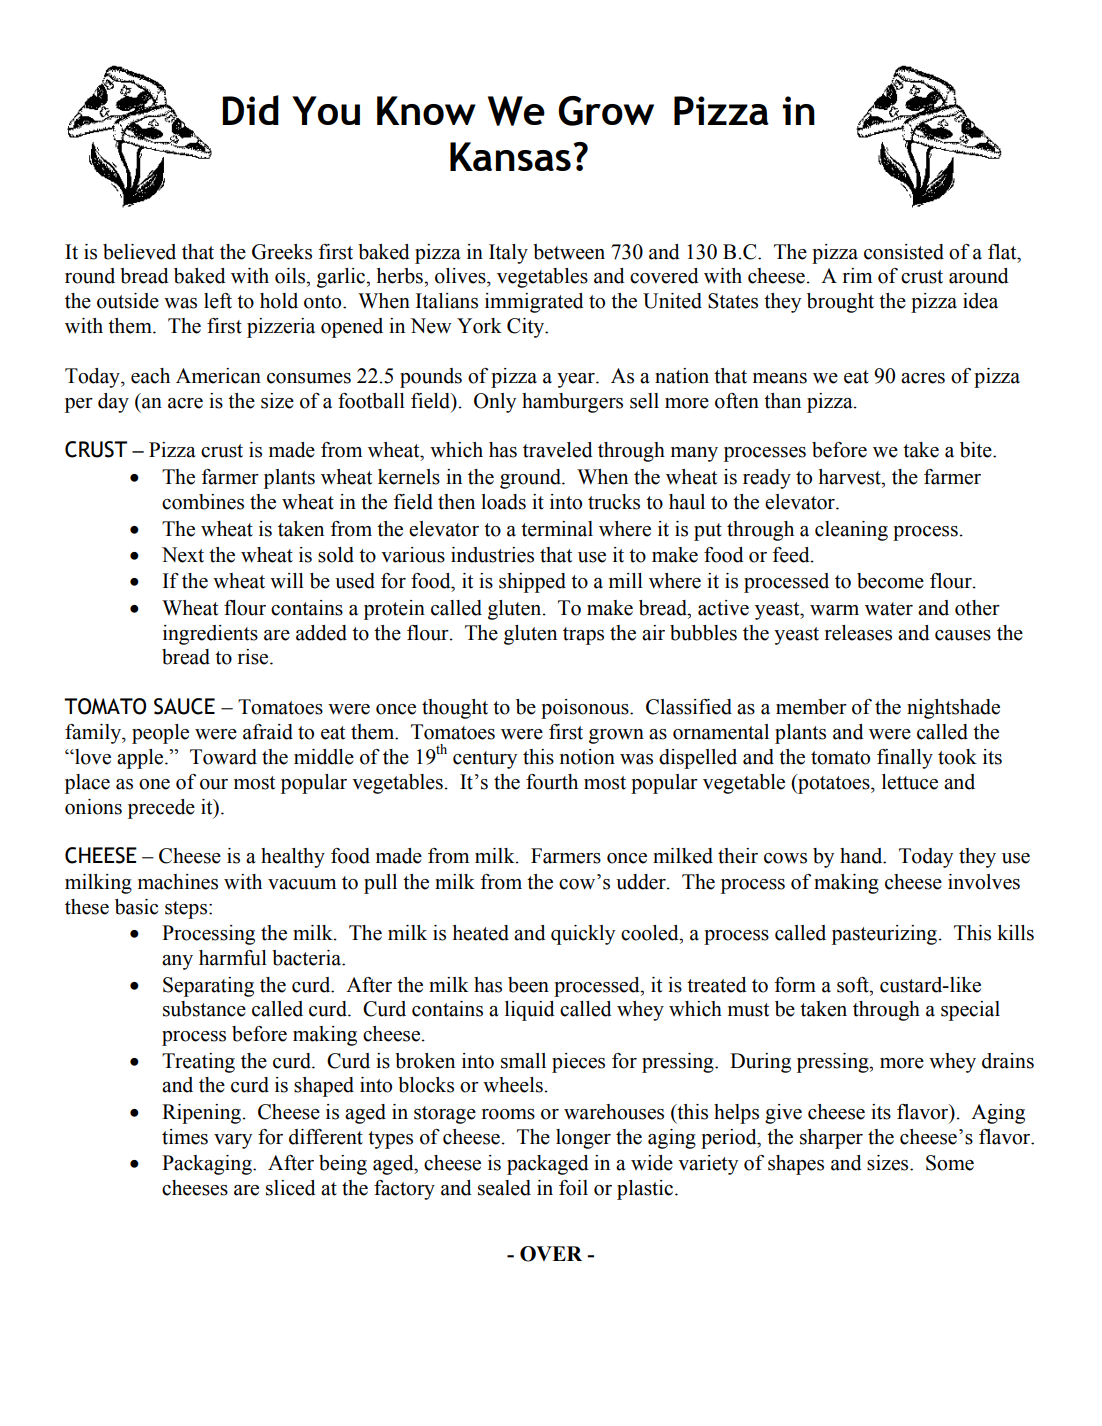  What do you see at coordinates (950, 1163) in the screenshot?
I see `Some` at bounding box center [950, 1163].
